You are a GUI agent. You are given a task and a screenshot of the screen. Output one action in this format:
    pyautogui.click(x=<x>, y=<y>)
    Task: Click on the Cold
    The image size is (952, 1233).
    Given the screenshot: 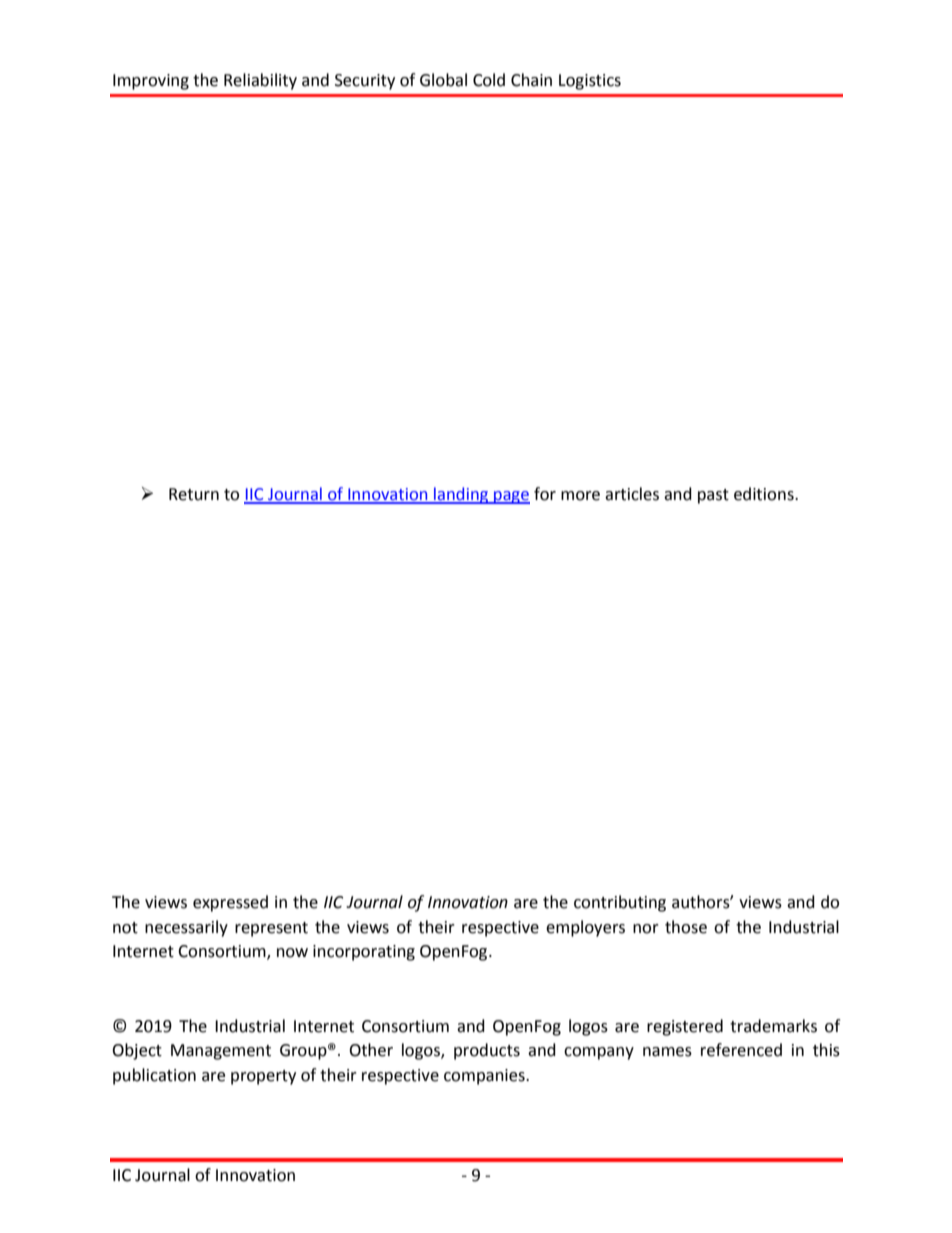 What is the action you would take?
    pyautogui.click(x=489, y=80)
